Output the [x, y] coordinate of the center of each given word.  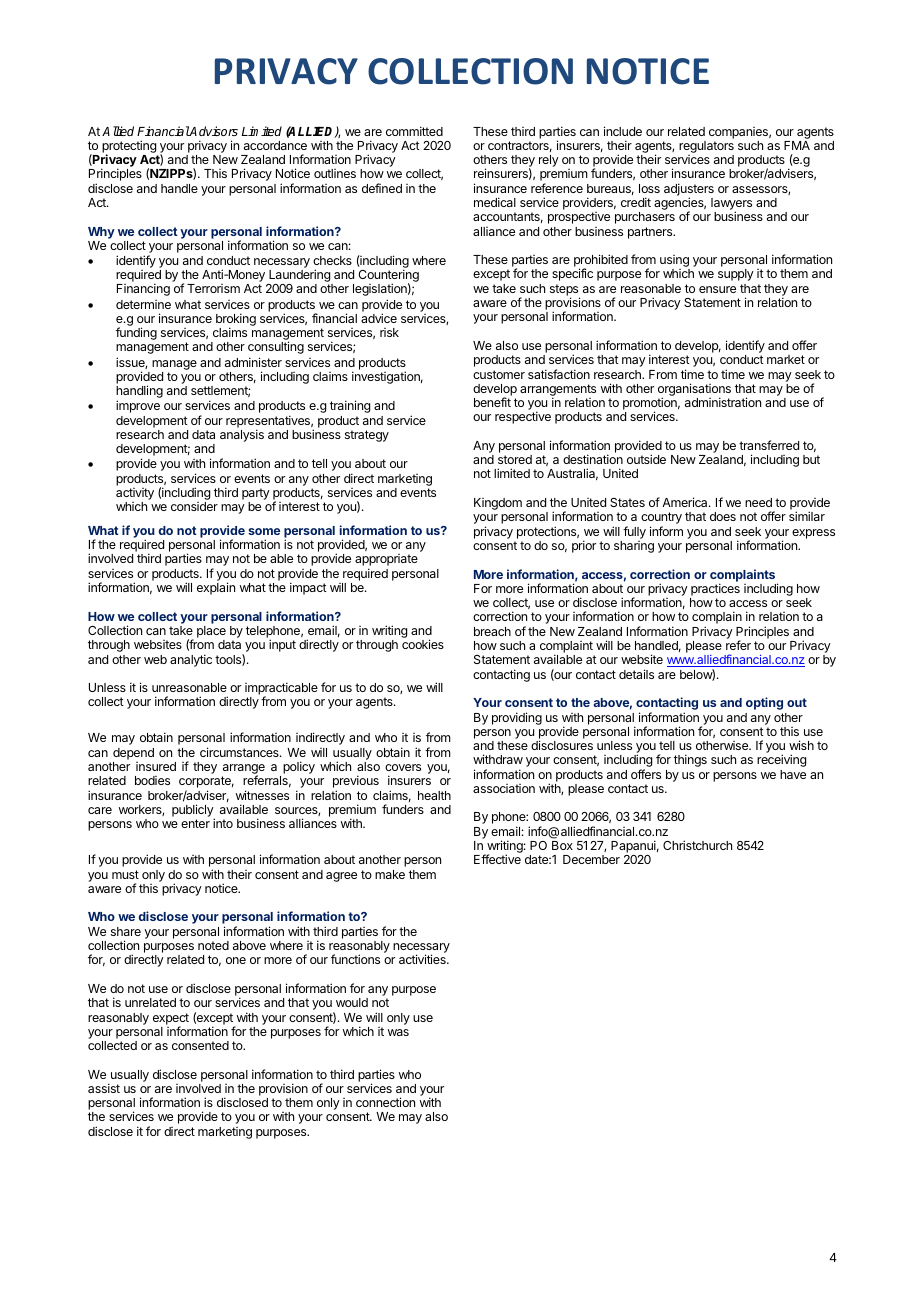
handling [139, 393]
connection [385, 1102]
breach [492, 631]
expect [171, 1020]
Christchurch [697, 845]
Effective [497, 859]
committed [414, 131]
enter [195, 823]
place [211, 633]
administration [723, 402]
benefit [492, 402]
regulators [706, 147]
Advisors [213, 131]
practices [715, 589]
